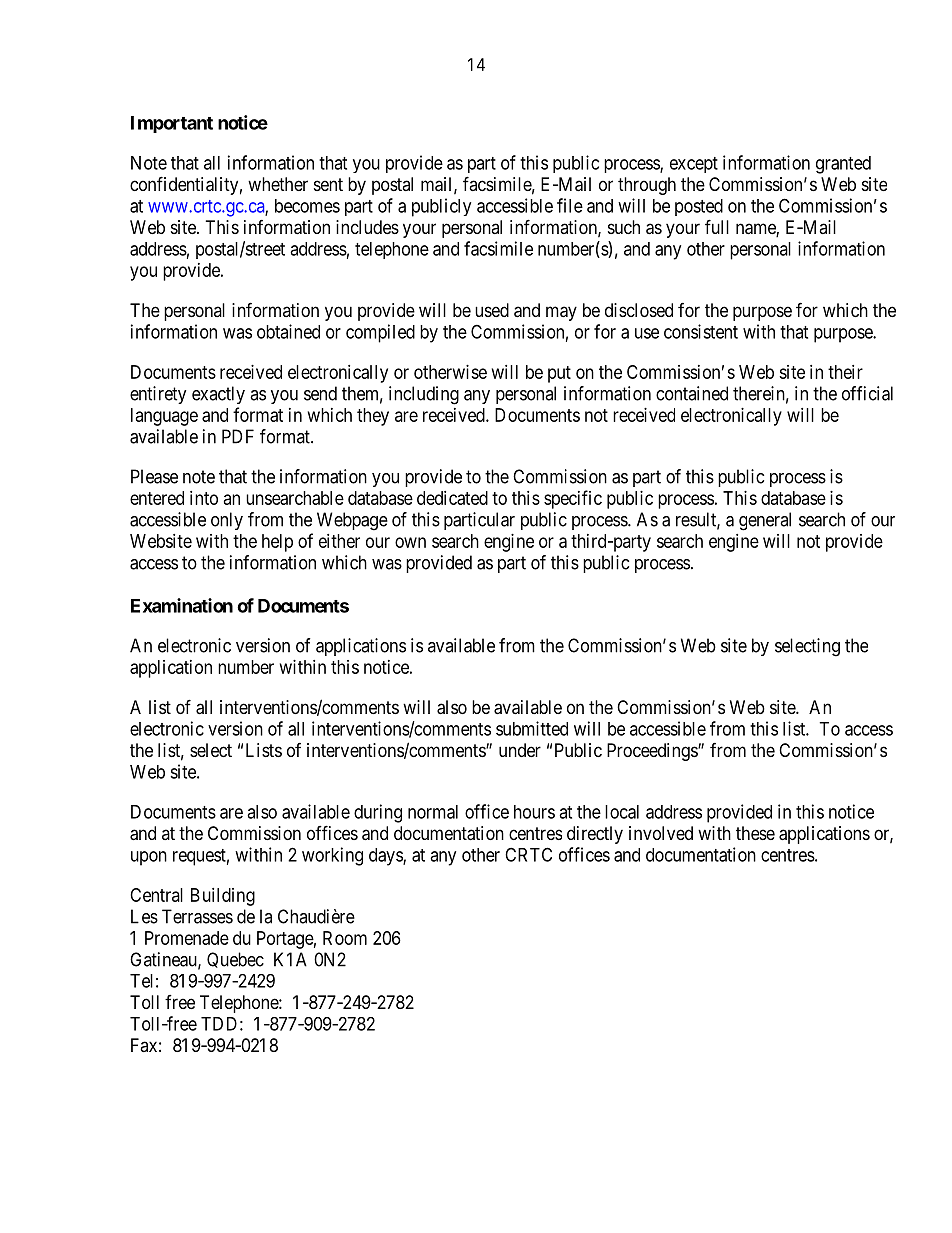 The width and height of the screenshot is (952, 1233). I want to click on obtained, so click(288, 331).
